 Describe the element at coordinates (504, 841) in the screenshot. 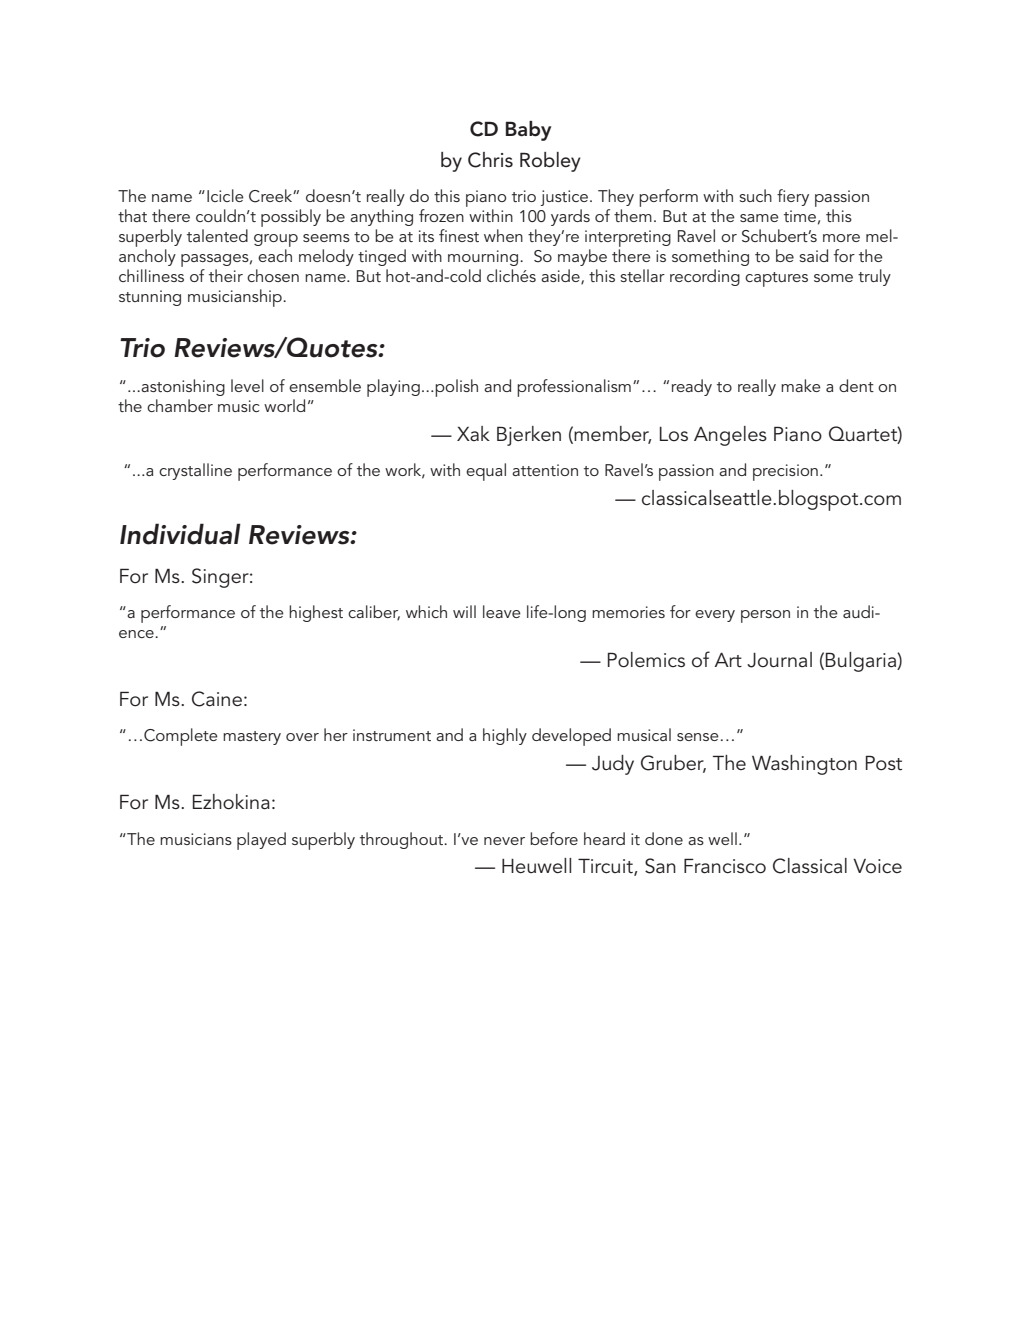

I see `never` at that location.
